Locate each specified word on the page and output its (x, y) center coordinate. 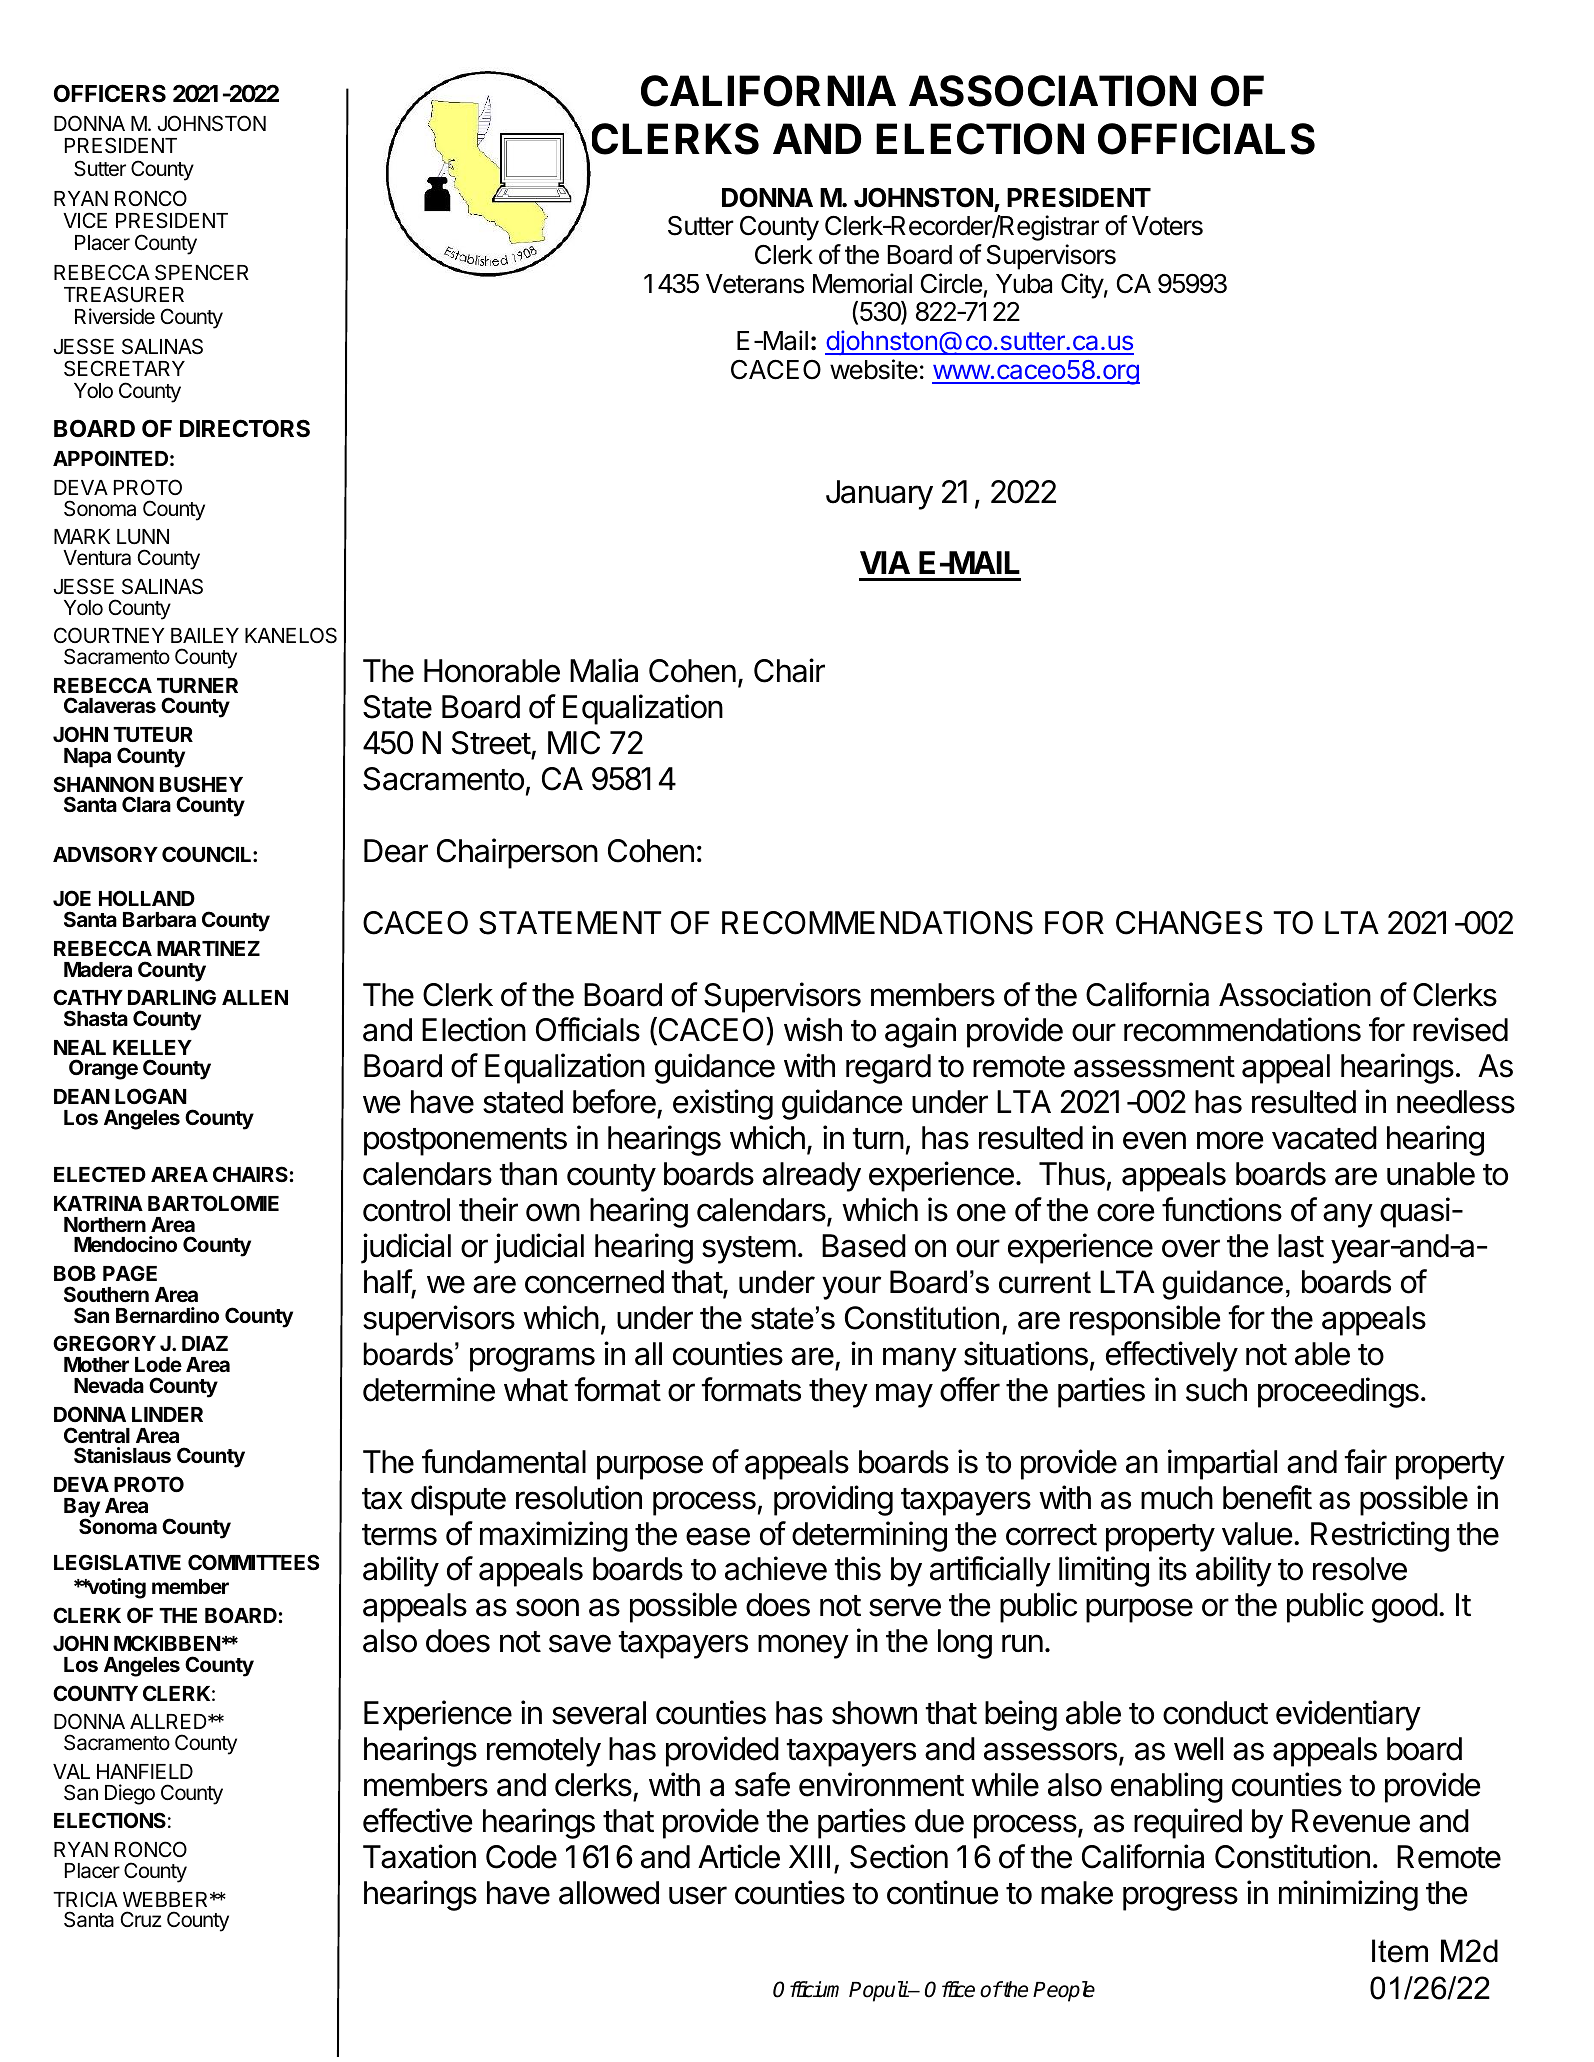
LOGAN (151, 1096)
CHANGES (1189, 923)
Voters (1167, 226)
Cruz (141, 1919)
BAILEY (205, 635)
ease (718, 1536)
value (1257, 1534)
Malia (604, 670)
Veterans (755, 284)
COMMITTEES (253, 1562)
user (698, 1895)
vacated (1324, 1138)
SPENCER (202, 272)
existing (723, 1104)
